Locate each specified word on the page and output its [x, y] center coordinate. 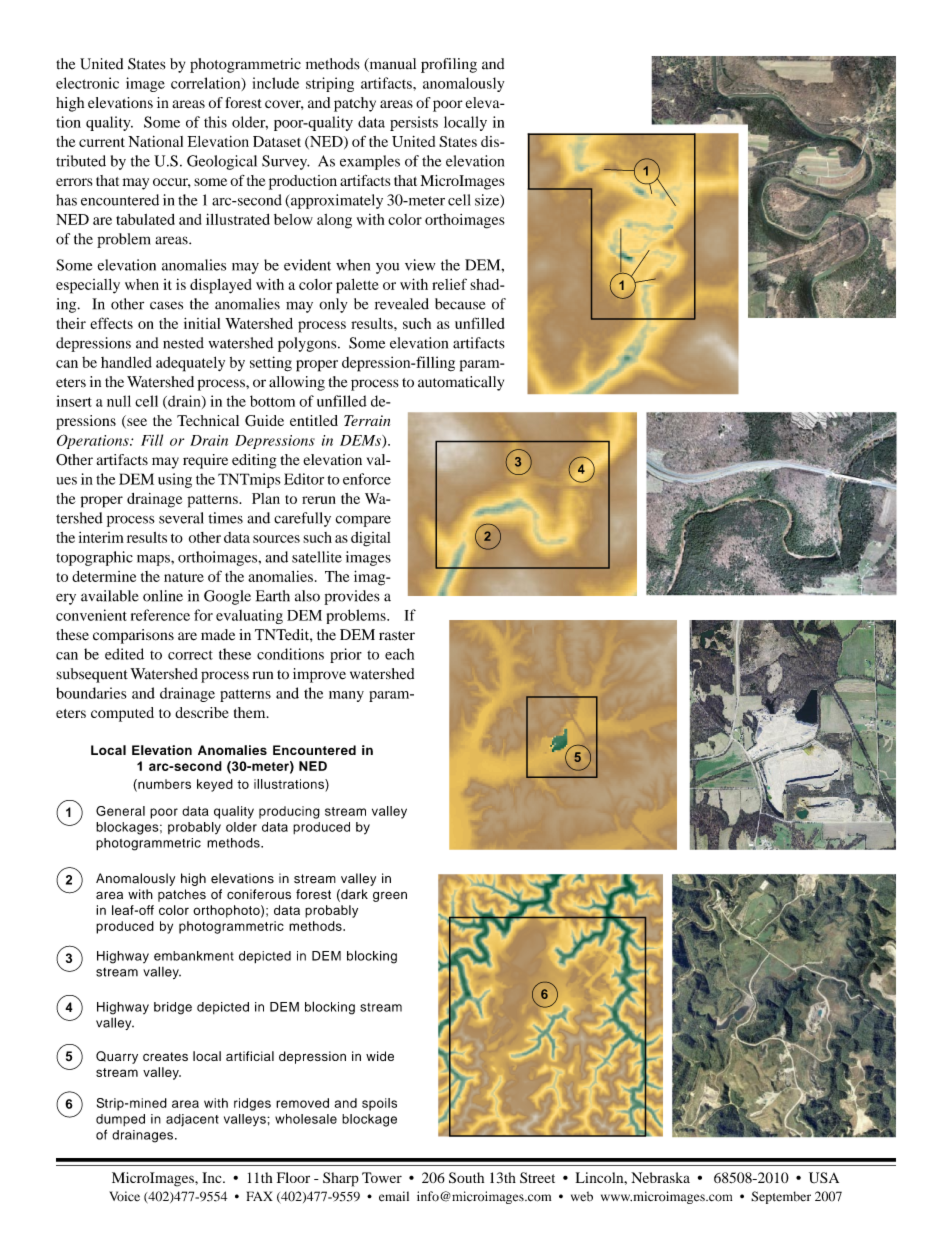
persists [414, 123]
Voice [124, 1196]
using [175, 480]
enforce [367, 479]
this [215, 122]
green [390, 896]
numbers [163, 785]
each [399, 654]
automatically [461, 383]
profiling [449, 65]
